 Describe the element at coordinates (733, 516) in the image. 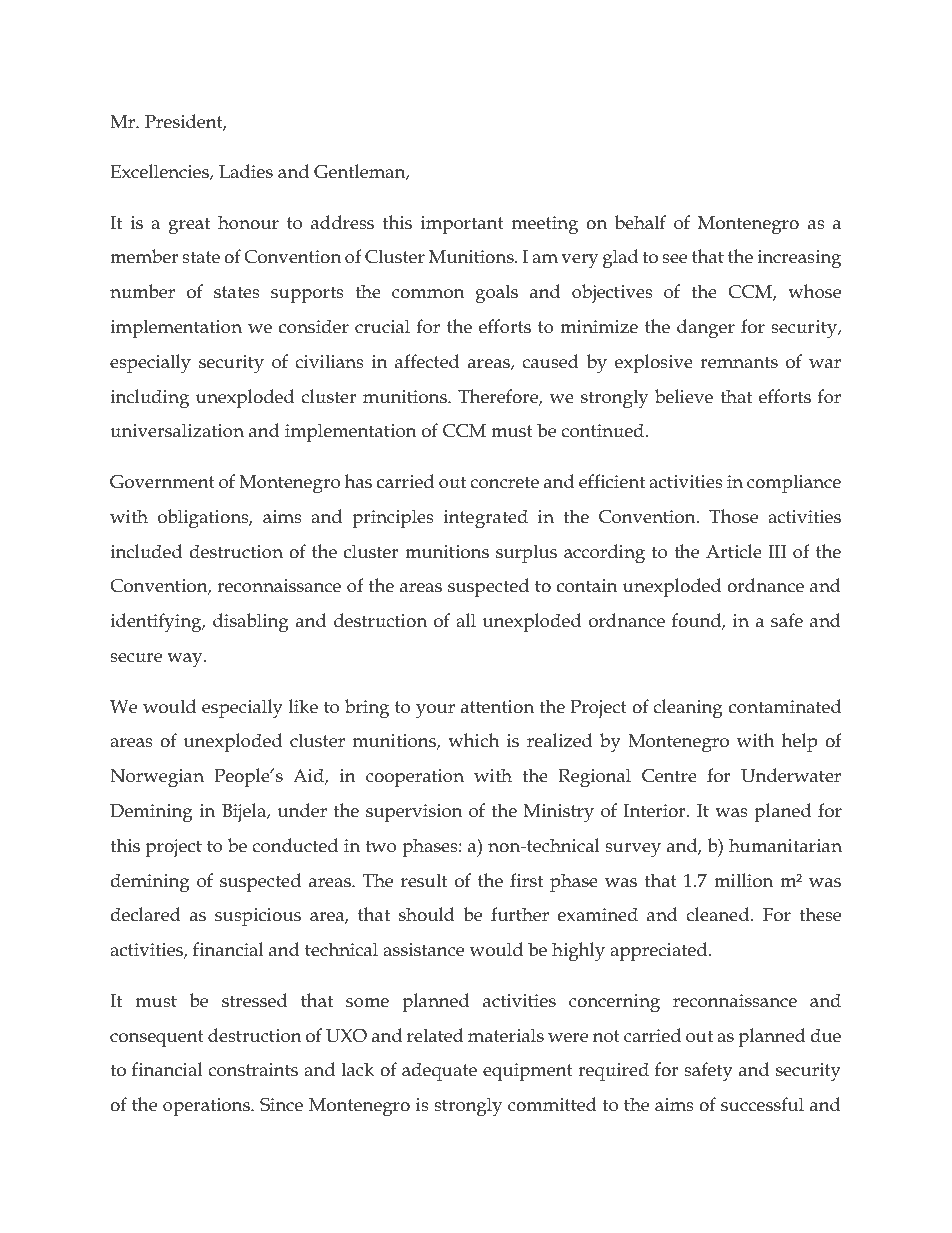

I see `Those` at that location.
